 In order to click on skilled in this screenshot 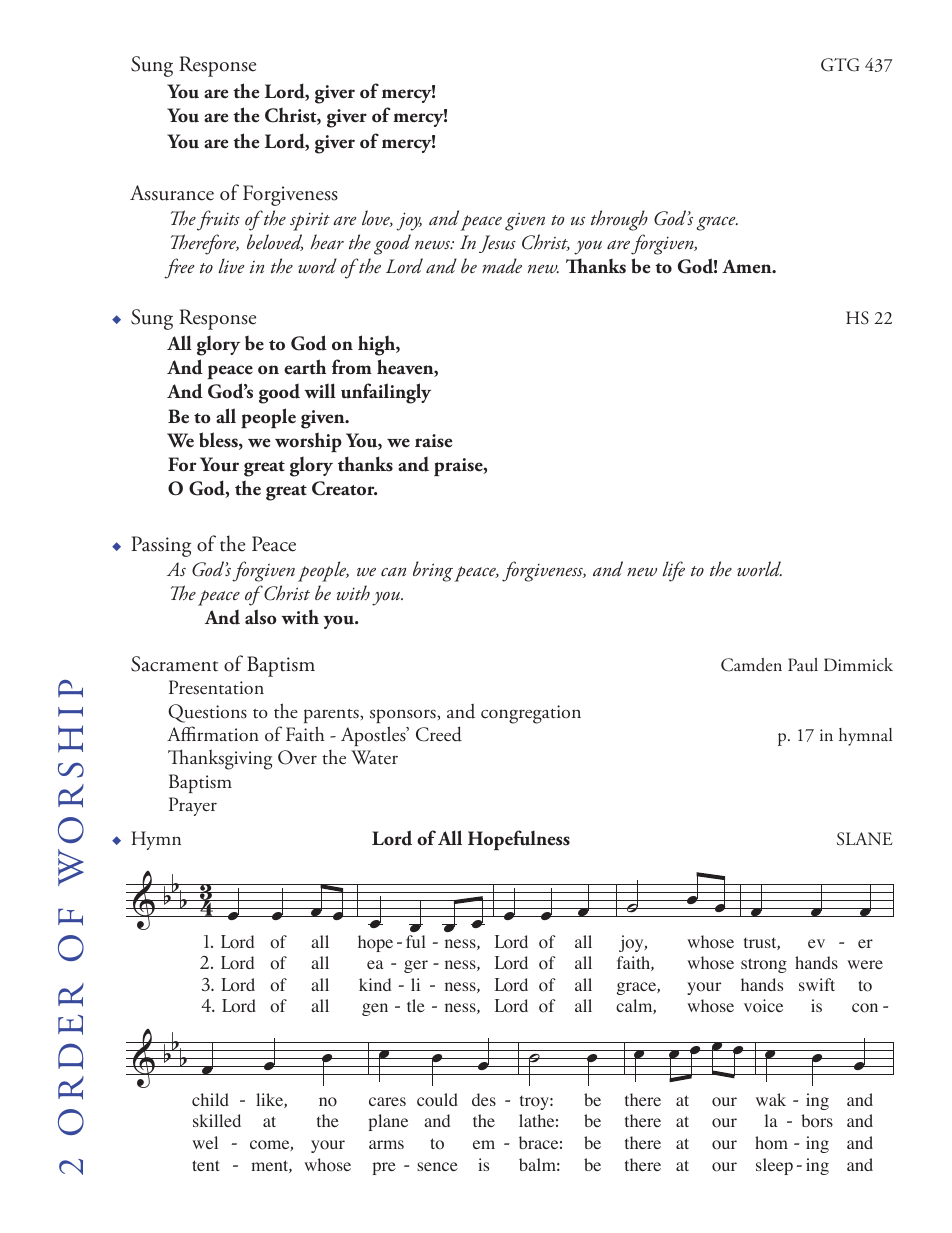, I will do `click(217, 1120)`.
